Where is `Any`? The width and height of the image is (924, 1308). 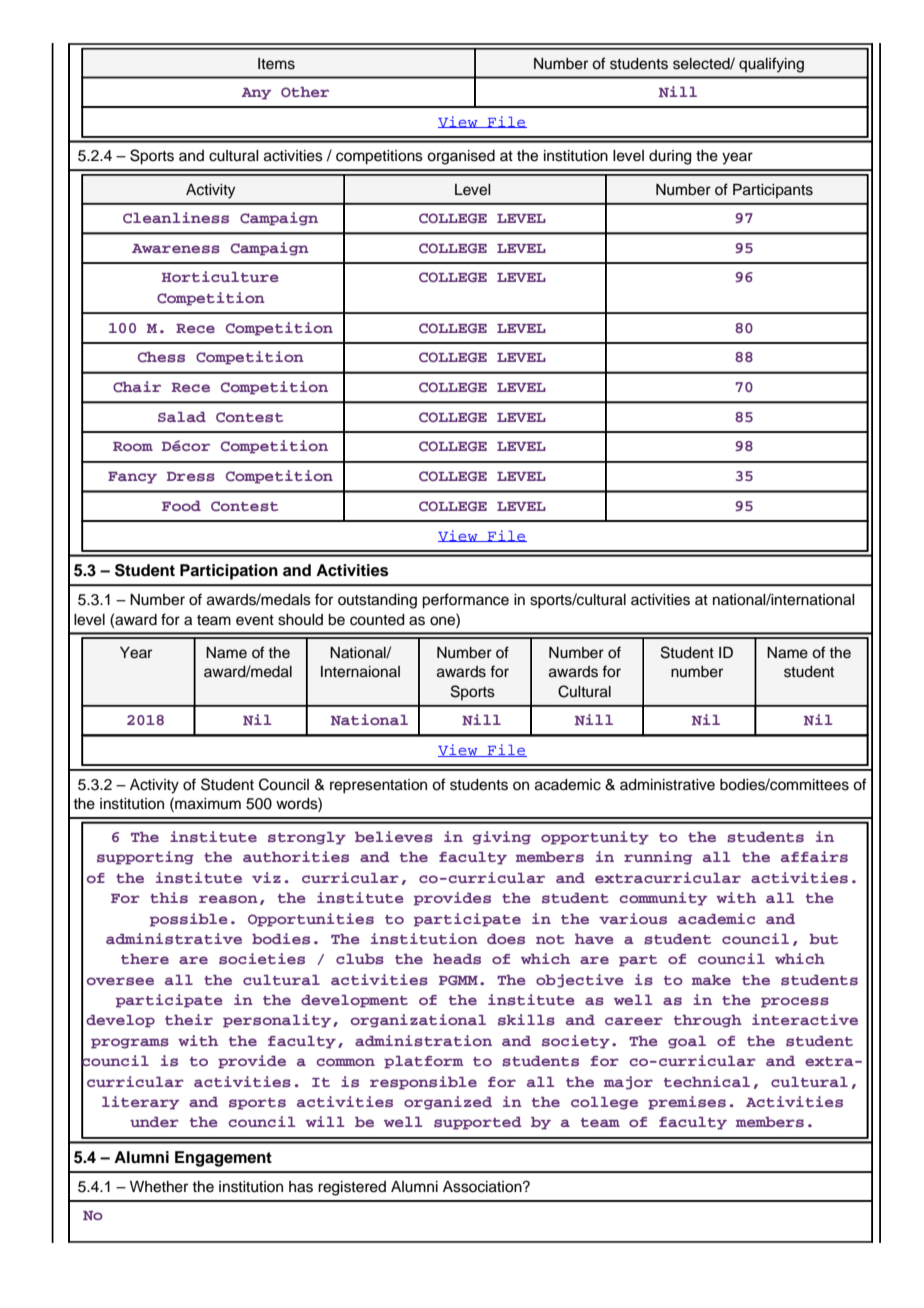
Any is located at coordinates (256, 94).
